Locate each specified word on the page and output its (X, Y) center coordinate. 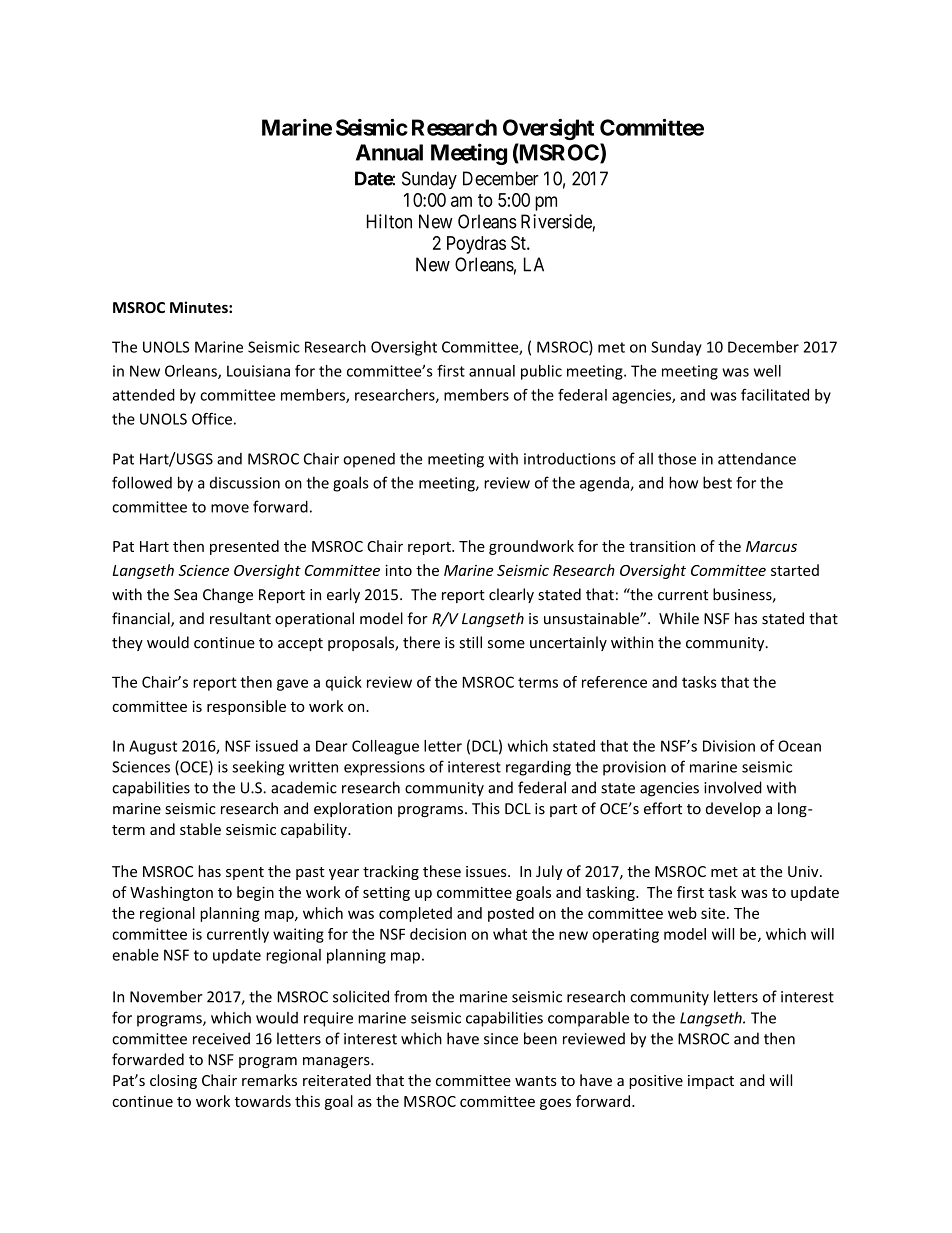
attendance (757, 459)
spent (245, 873)
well (767, 371)
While (679, 618)
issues (487, 871)
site (713, 913)
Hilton (389, 221)
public (541, 372)
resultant (240, 618)
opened (369, 460)
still (471, 642)
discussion (245, 483)
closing (173, 1081)
